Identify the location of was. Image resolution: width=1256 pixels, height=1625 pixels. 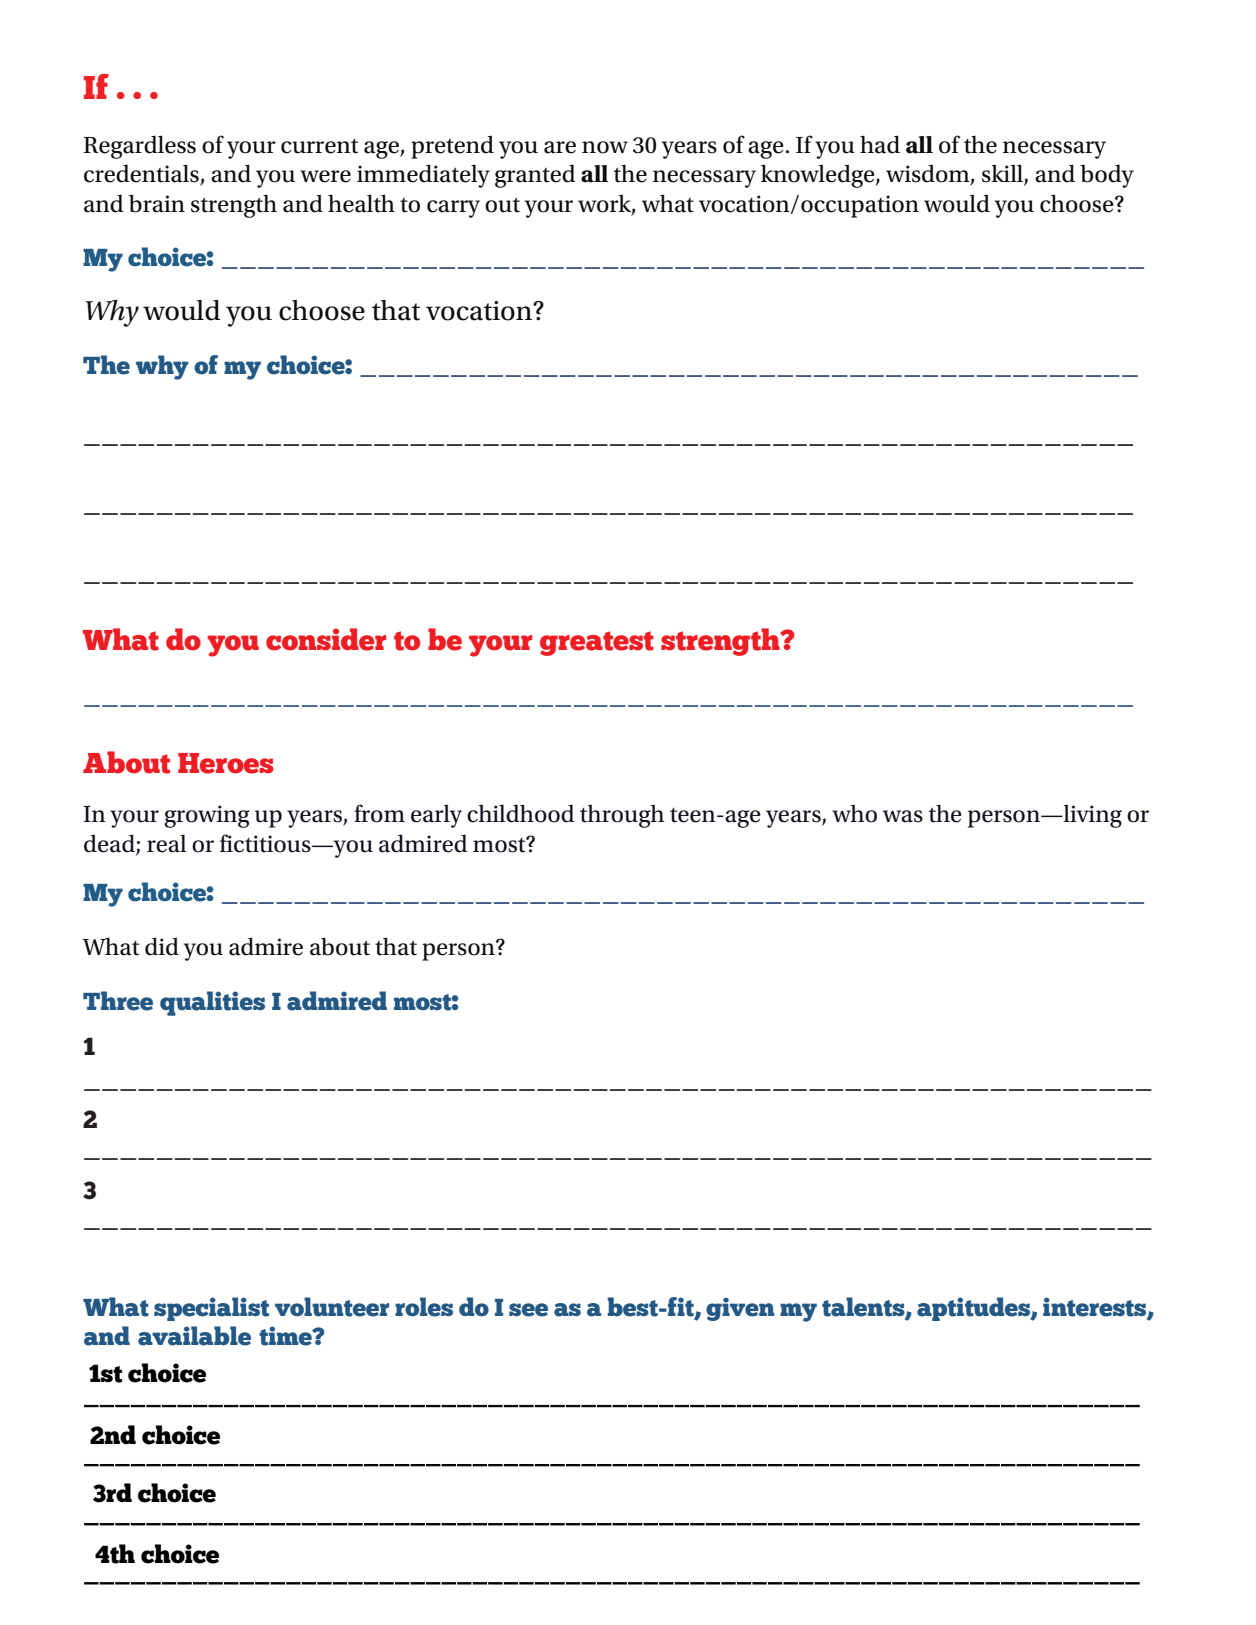
(903, 816).
